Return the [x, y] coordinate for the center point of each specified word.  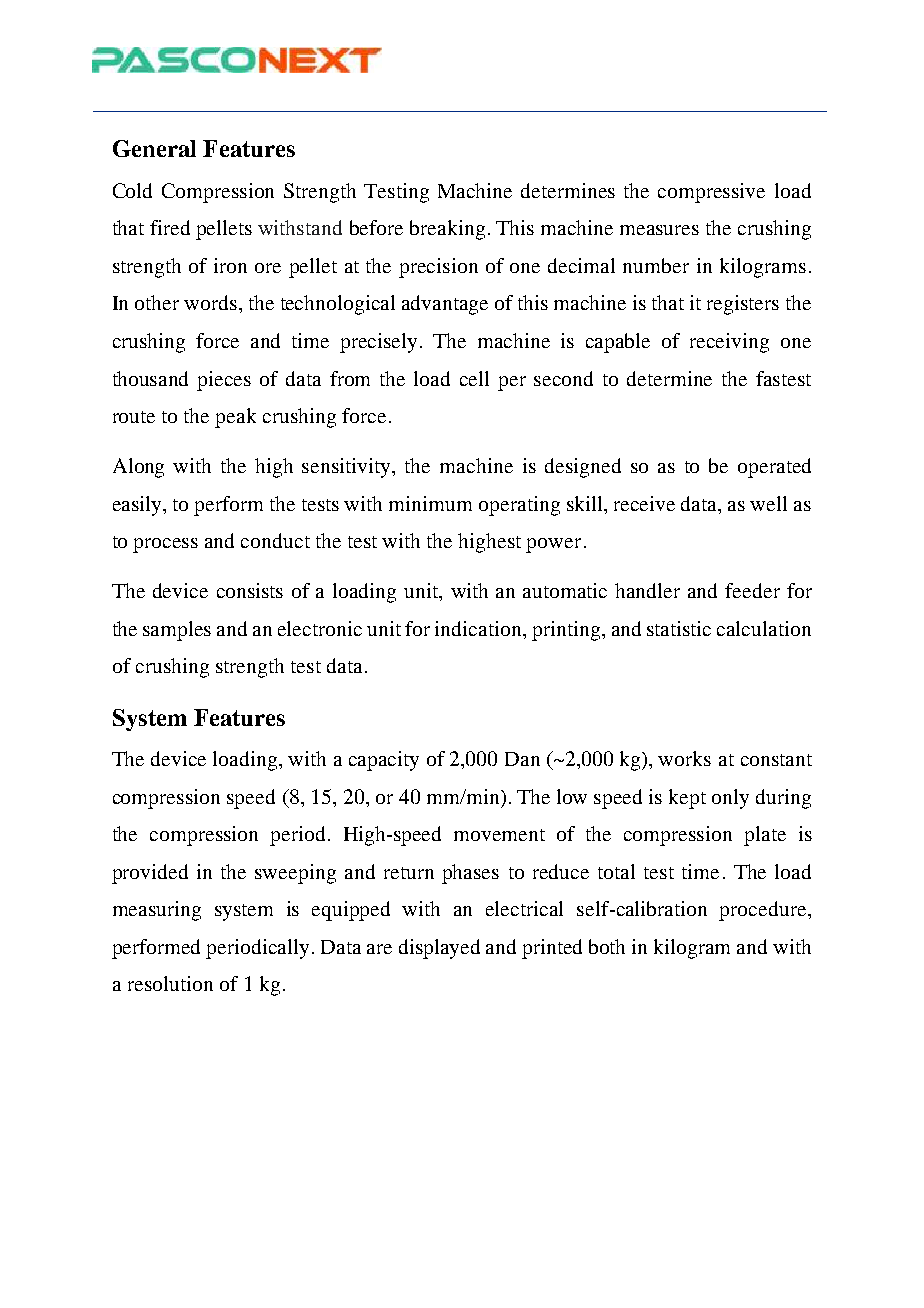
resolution [170, 983]
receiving [729, 343]
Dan [522, 759]
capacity [384, 761]
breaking [447, 230]
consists [250, 590]
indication [479, 628]
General [154, 148]
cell [474, 378]
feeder [752, 590]
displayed [439, 949]
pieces [224, 381]
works [684, 758]
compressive [711, 193]
